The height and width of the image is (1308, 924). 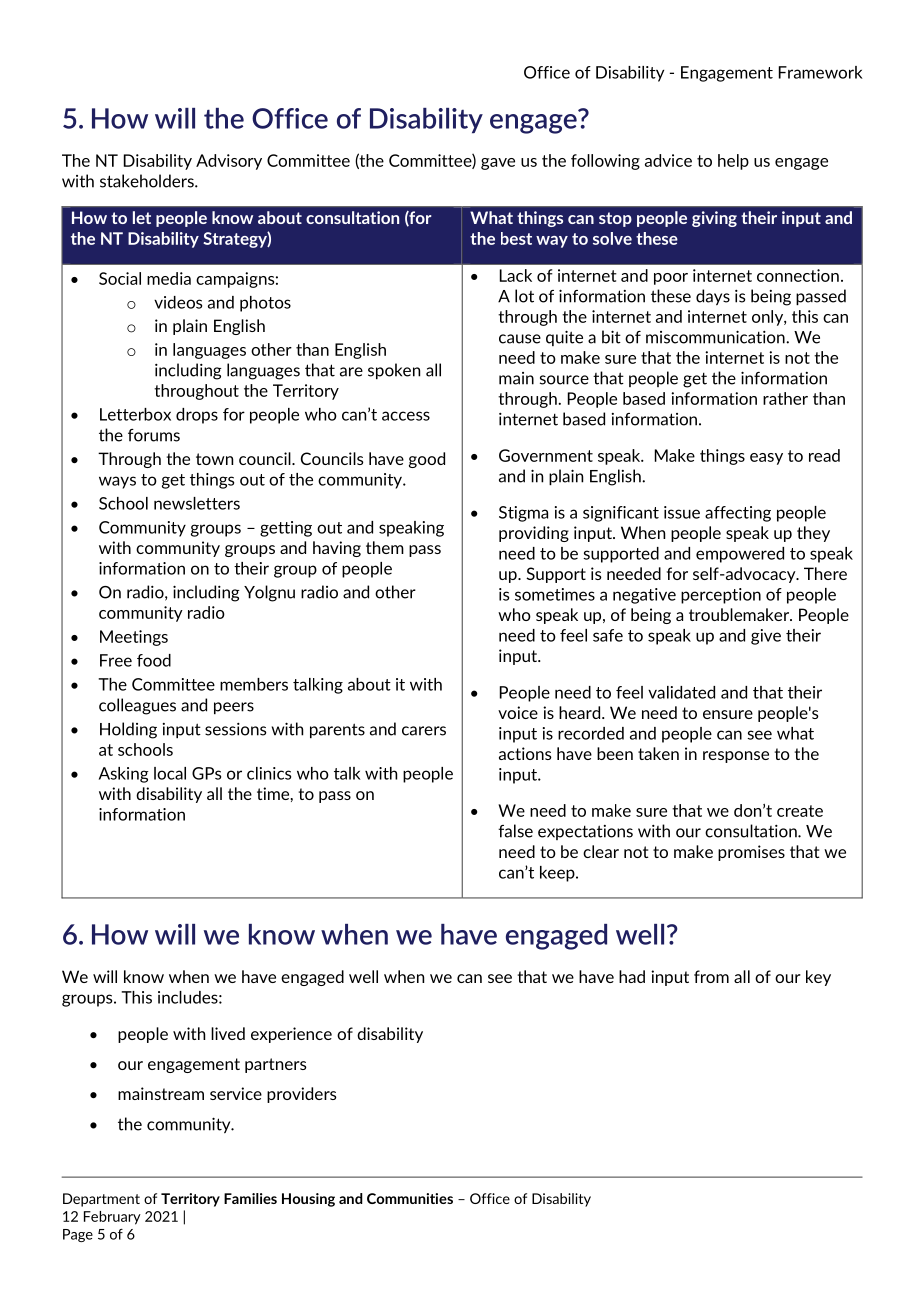 I want to click on February, so click(x=112, y=1218).
